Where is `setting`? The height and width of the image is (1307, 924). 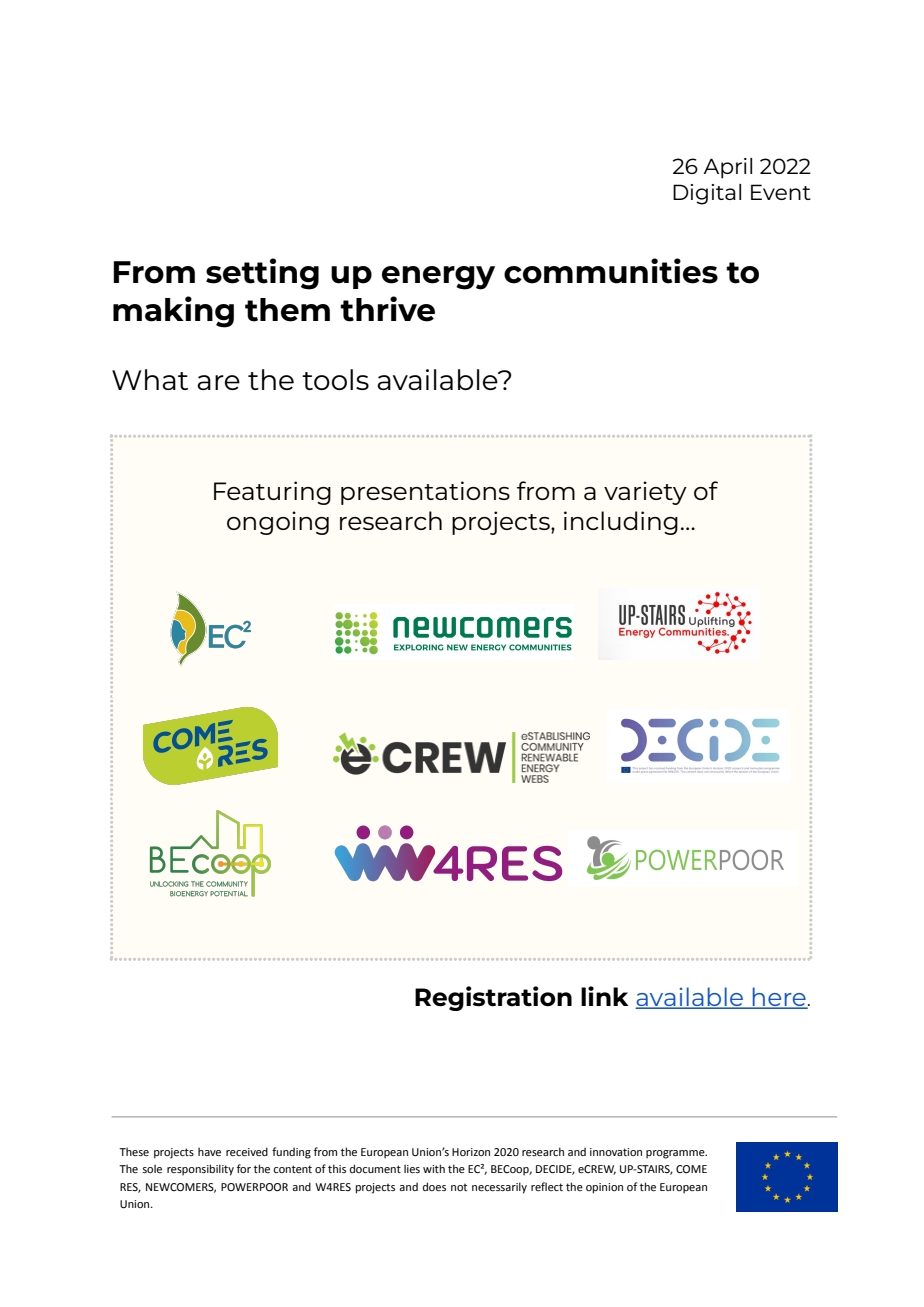 setting is located at coordinates (262, 274).
